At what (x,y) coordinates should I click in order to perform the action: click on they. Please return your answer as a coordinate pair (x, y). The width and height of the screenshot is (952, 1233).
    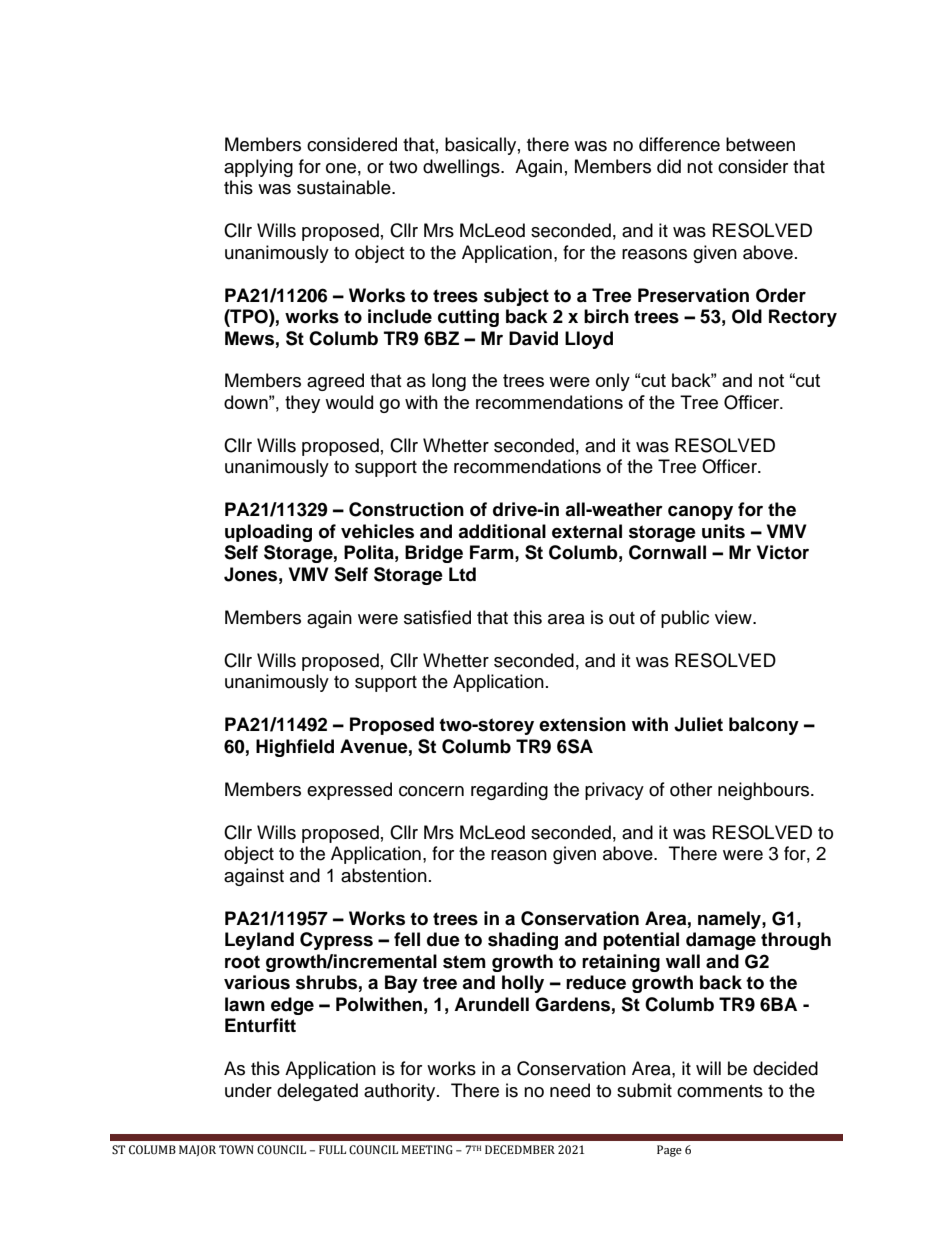
    Looking at the image, I should click on (302, 404).
